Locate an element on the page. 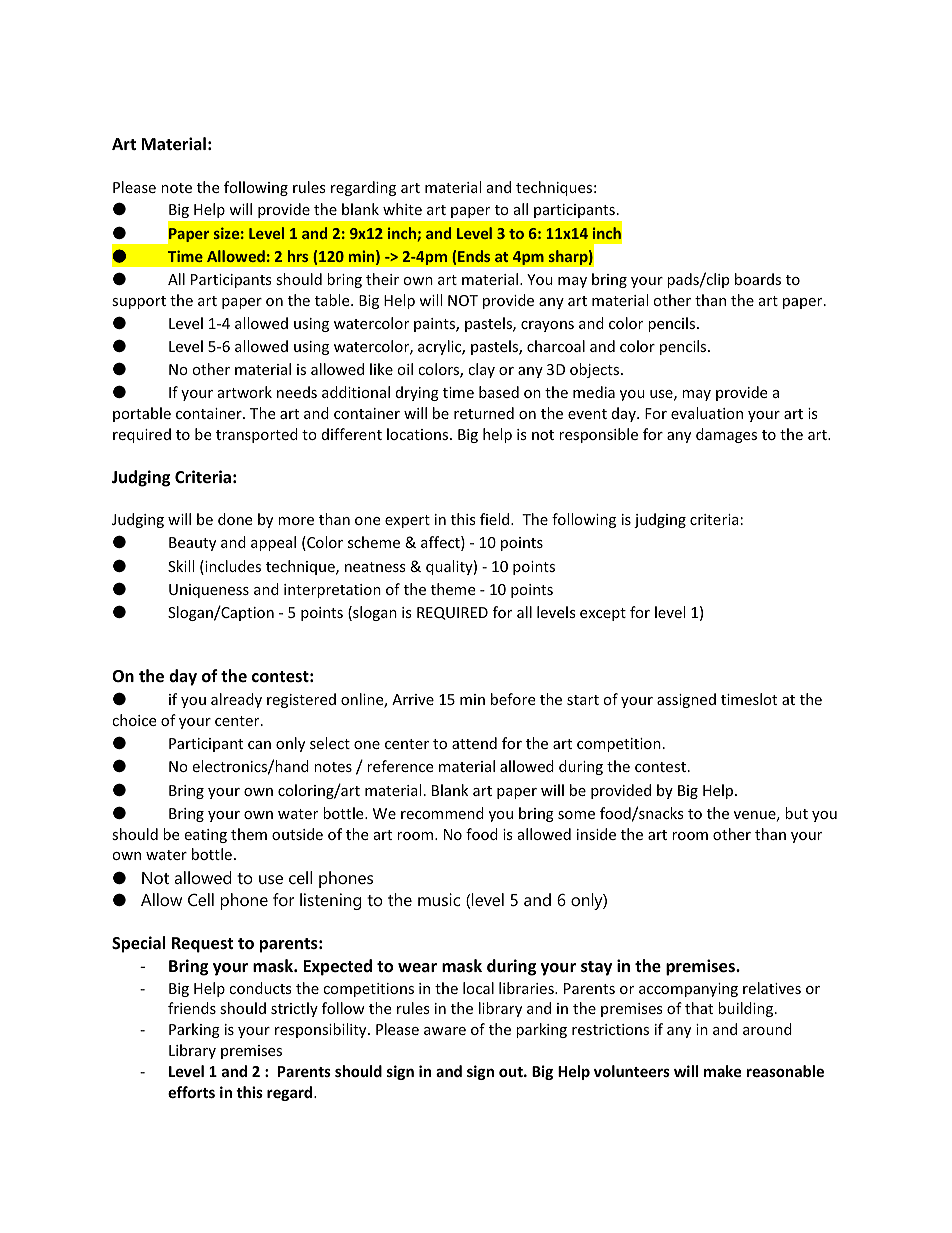 This page has height=1233, width=952. done is located at coordinates (235, 519).
